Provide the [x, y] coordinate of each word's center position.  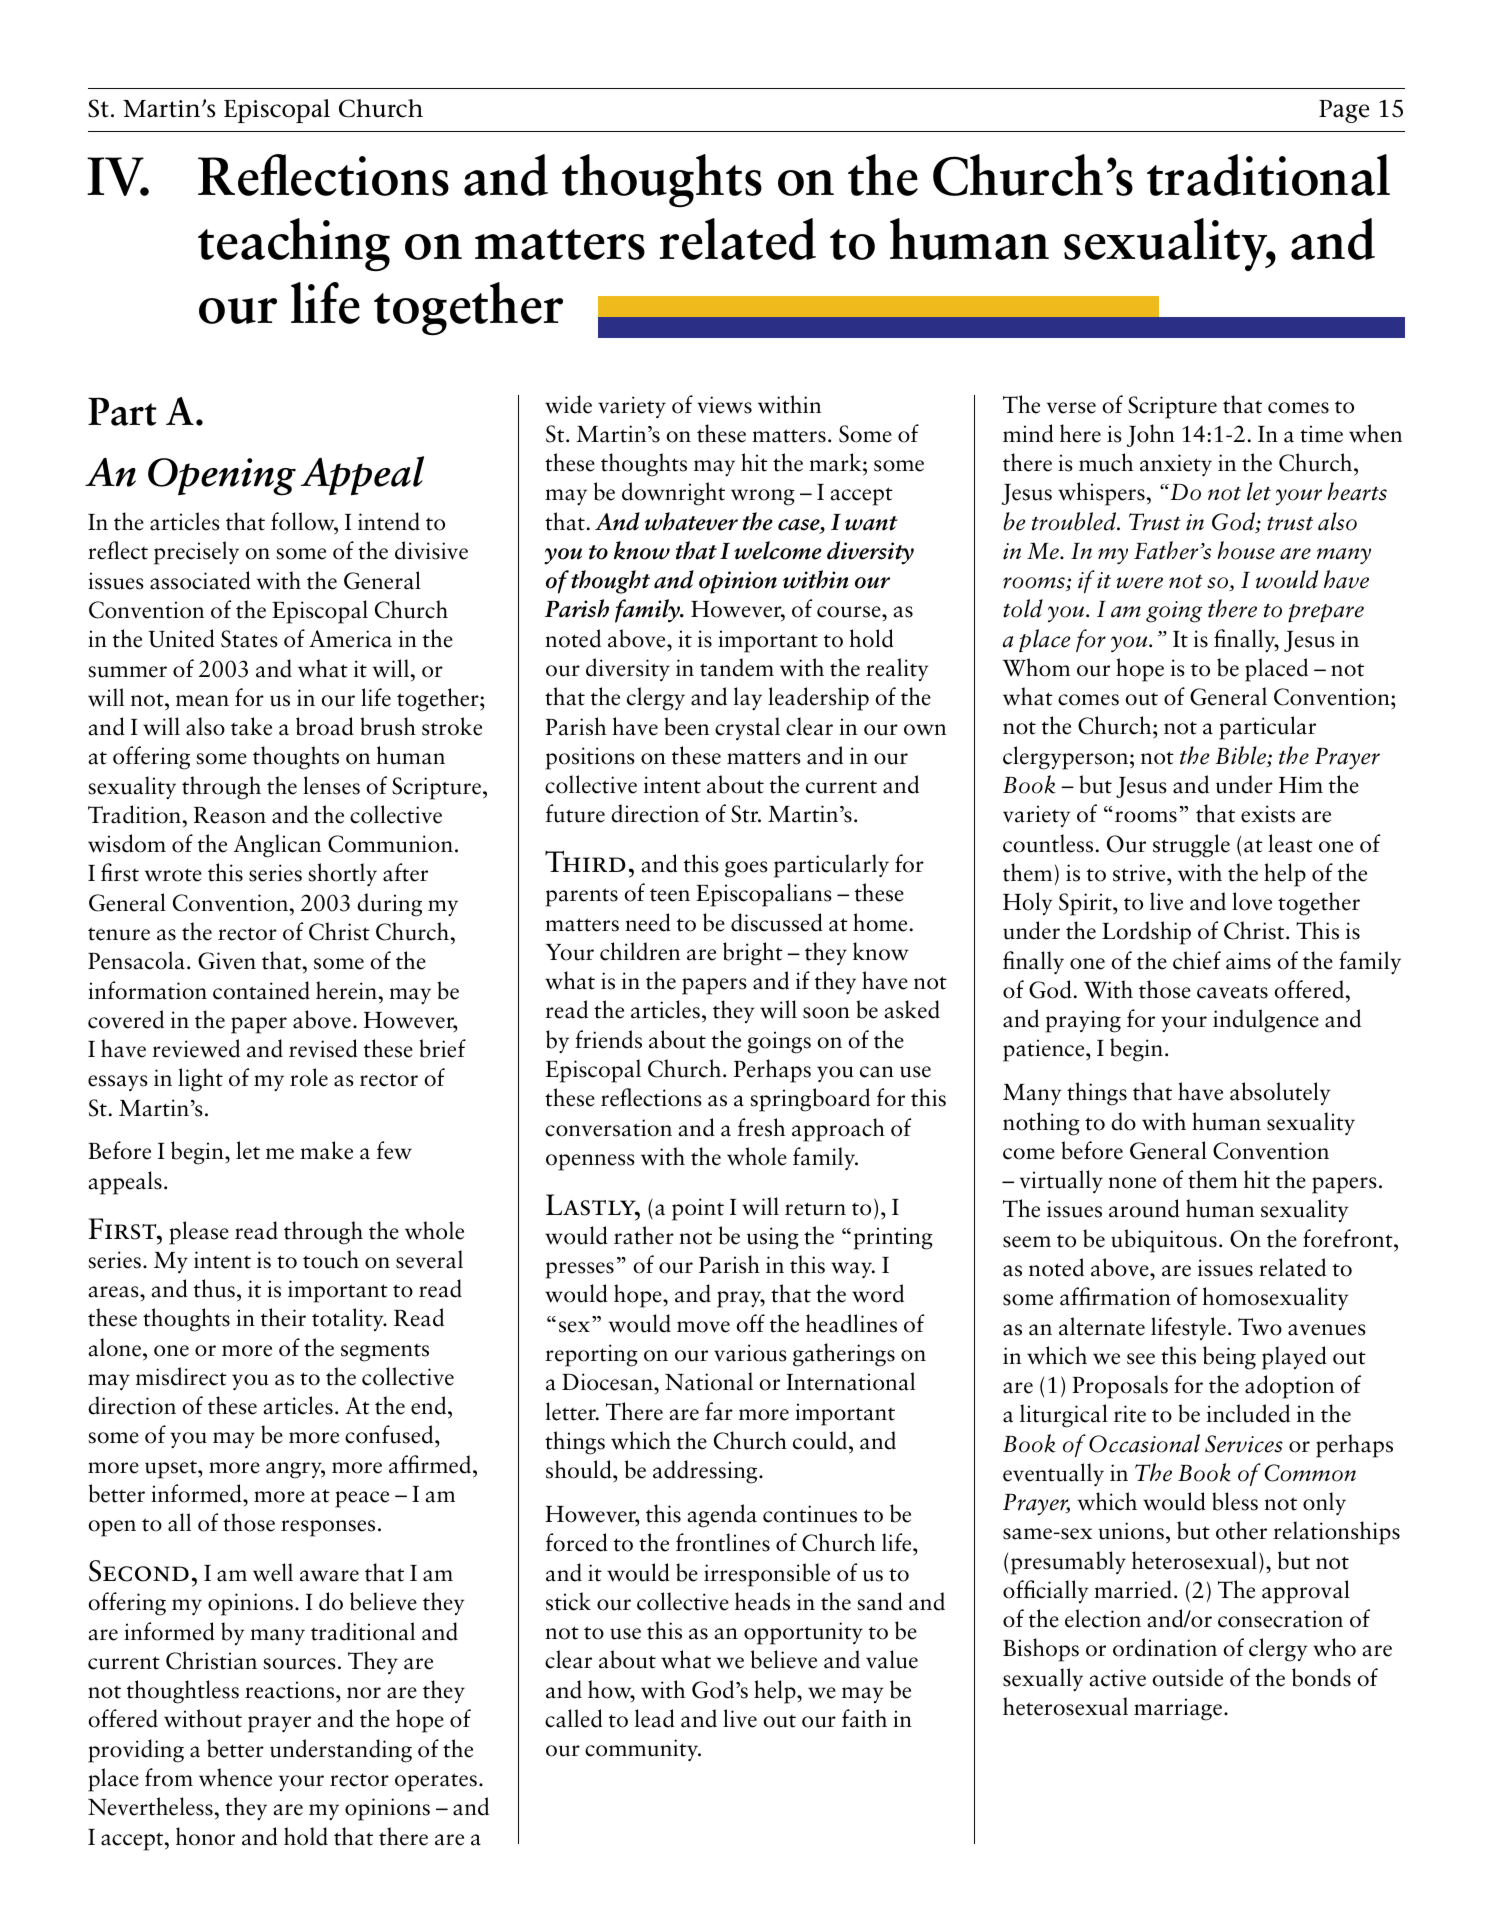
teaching [294, 245]
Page [1344, 111]
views [724, 405]
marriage [1178, 1709]
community [643, 1750]
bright [753, 954]
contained [261, 990]
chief [1197, 960]
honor [205, 1836]
